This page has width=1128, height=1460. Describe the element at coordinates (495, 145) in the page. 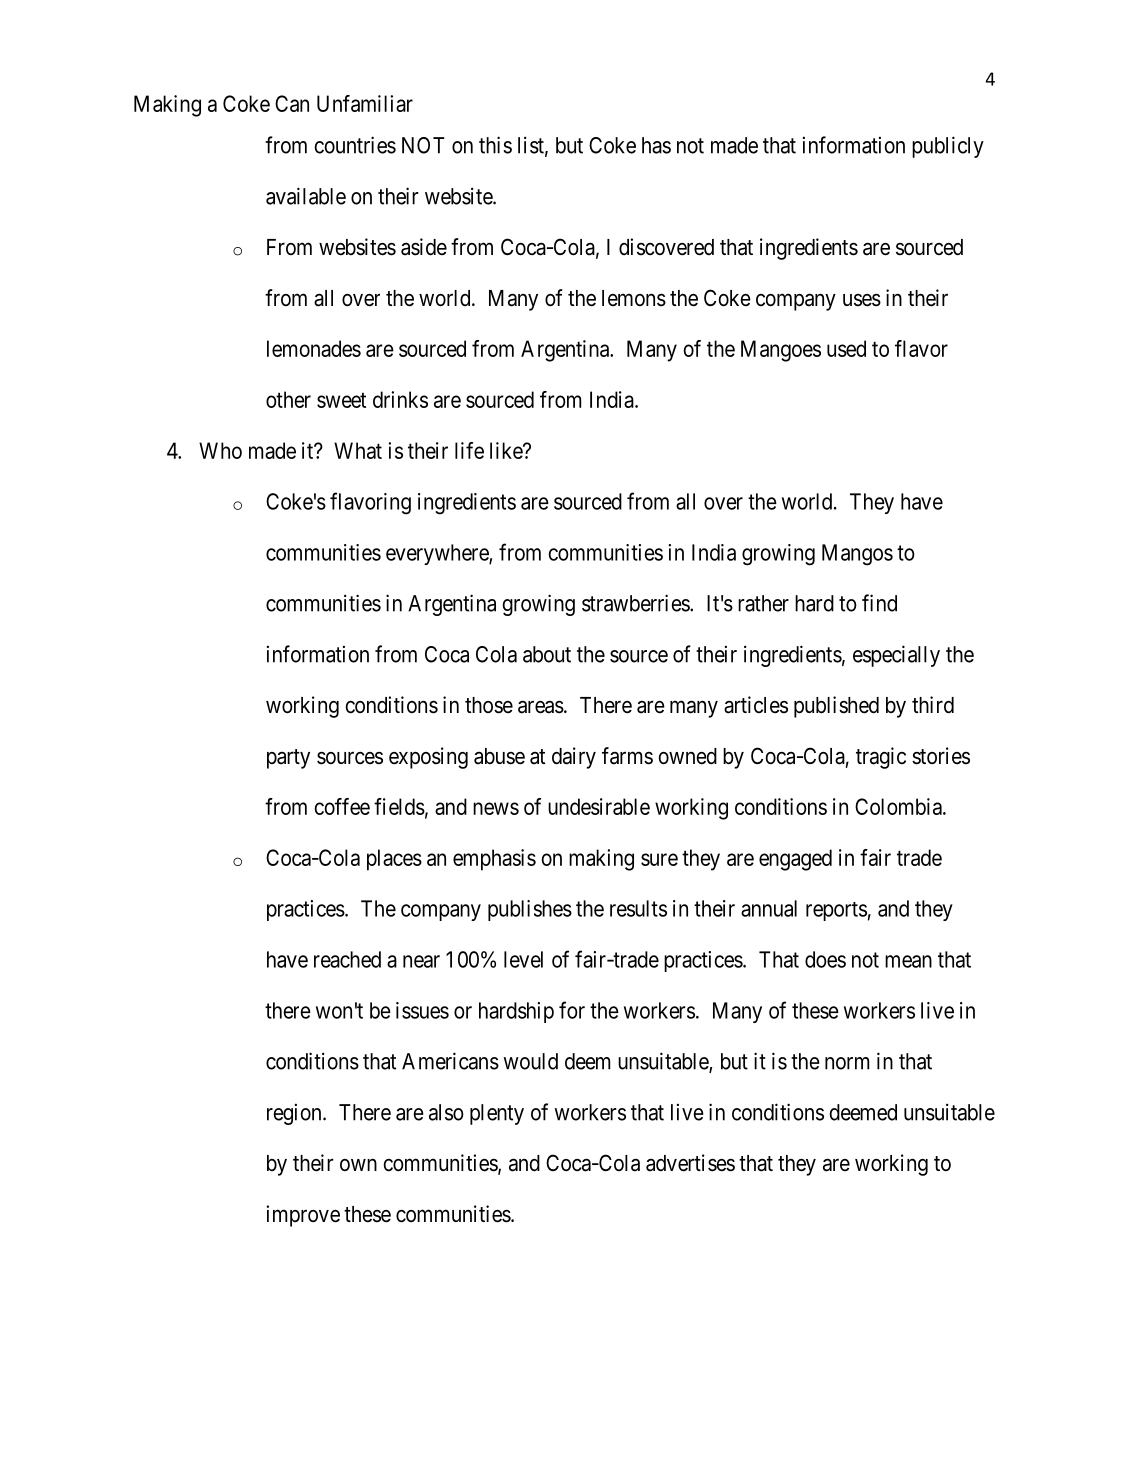

I see `this` at that location.
